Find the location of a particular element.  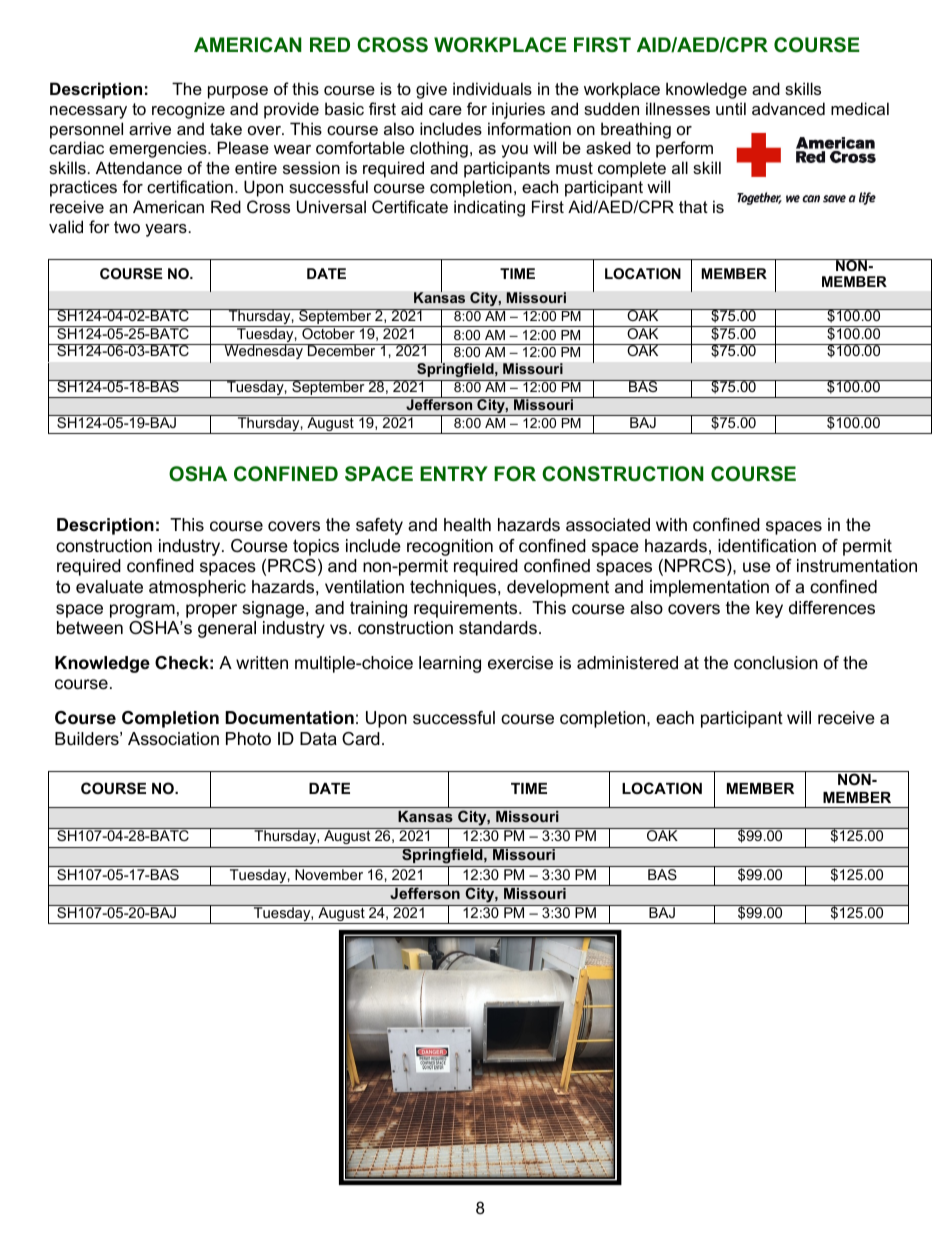

December is located at coordinates (341, 350).
